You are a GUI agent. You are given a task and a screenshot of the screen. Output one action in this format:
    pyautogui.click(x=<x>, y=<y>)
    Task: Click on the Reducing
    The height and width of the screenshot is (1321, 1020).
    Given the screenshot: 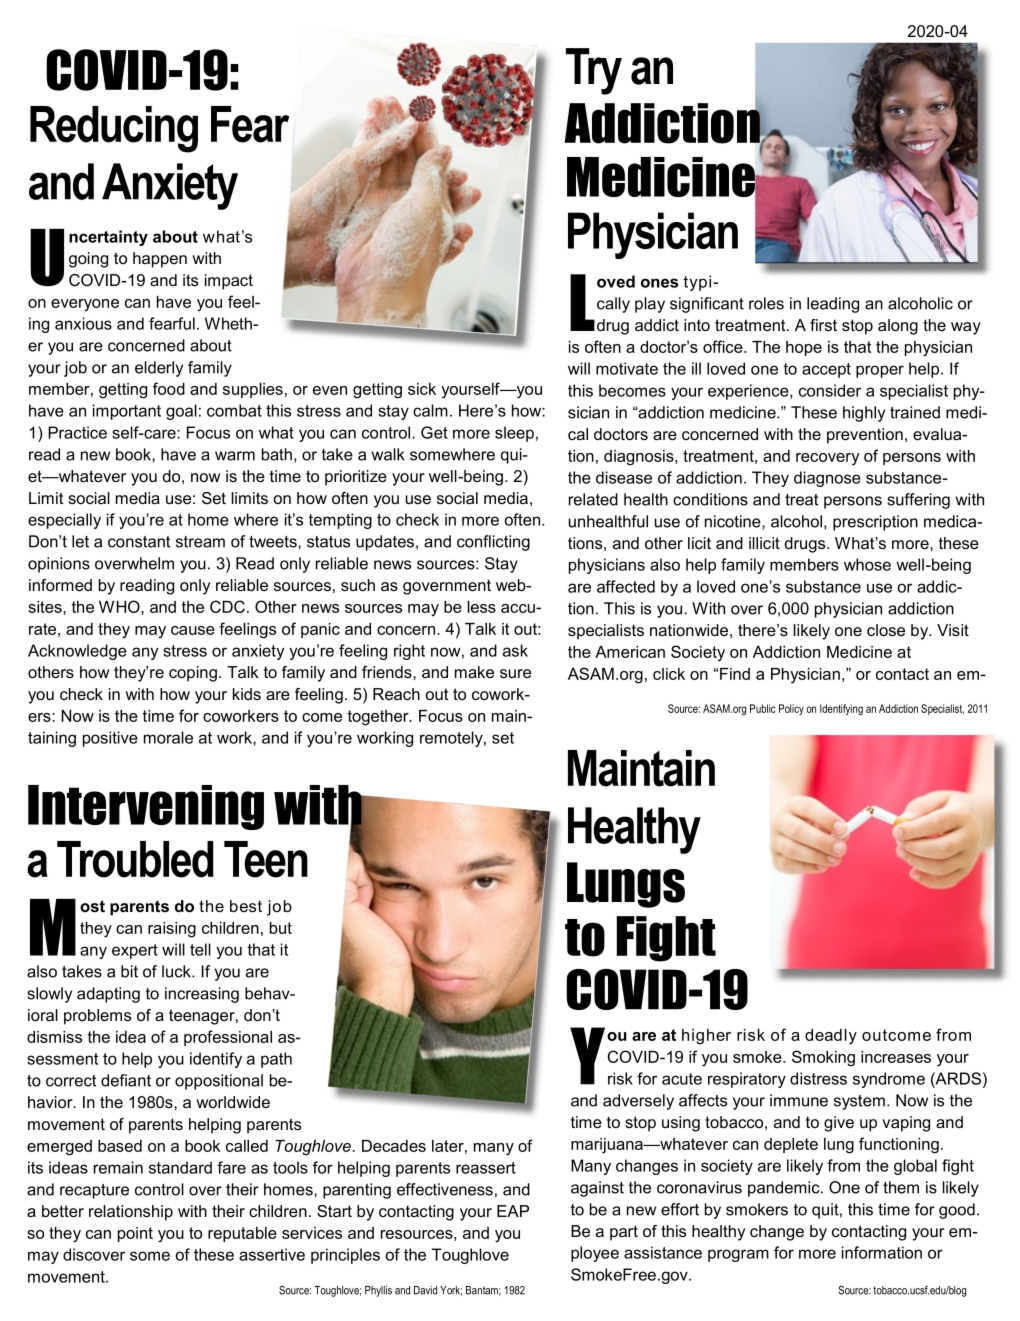 What is the action you would take?
    pyautogui.click(x=114, y=129)
